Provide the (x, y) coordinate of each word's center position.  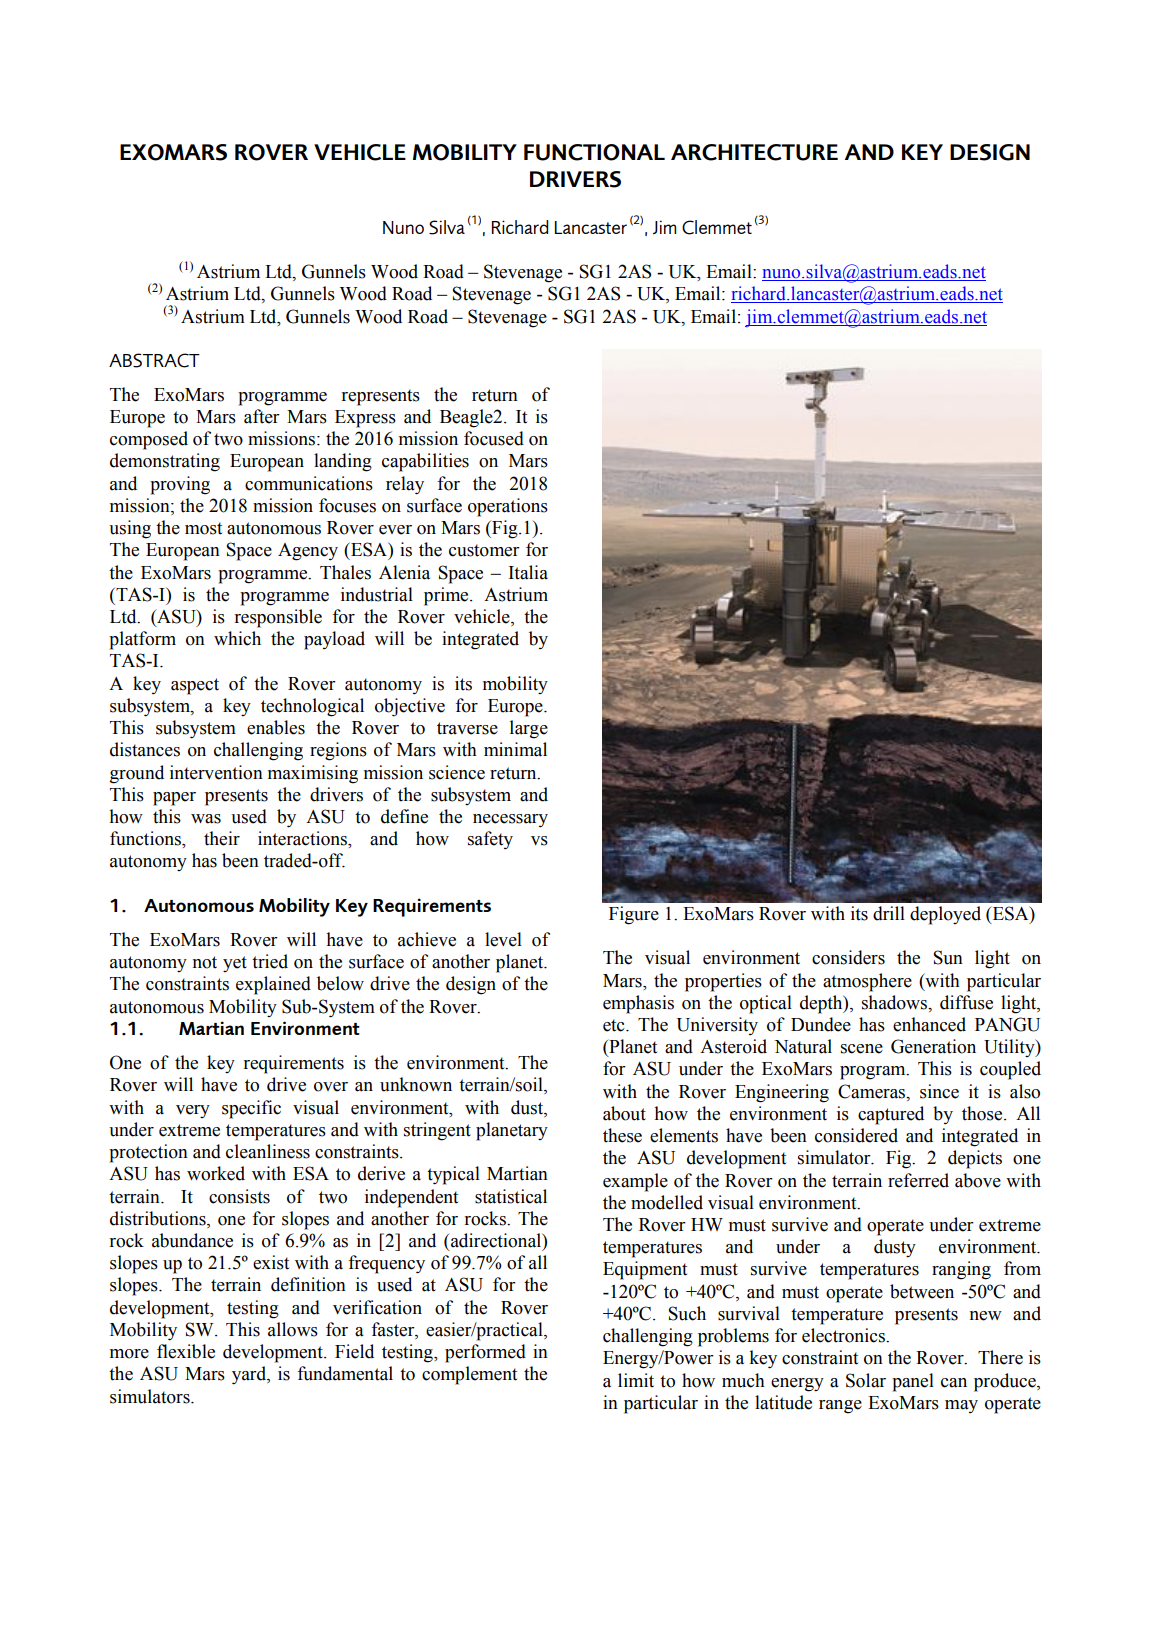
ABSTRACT (154, 360)
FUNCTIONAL (594, 152)
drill (889, 913)
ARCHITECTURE (754, 152)
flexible (186, 1351)
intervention (216, 772)
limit (636, 1380)
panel (913, 1382)
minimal (515, 749)
